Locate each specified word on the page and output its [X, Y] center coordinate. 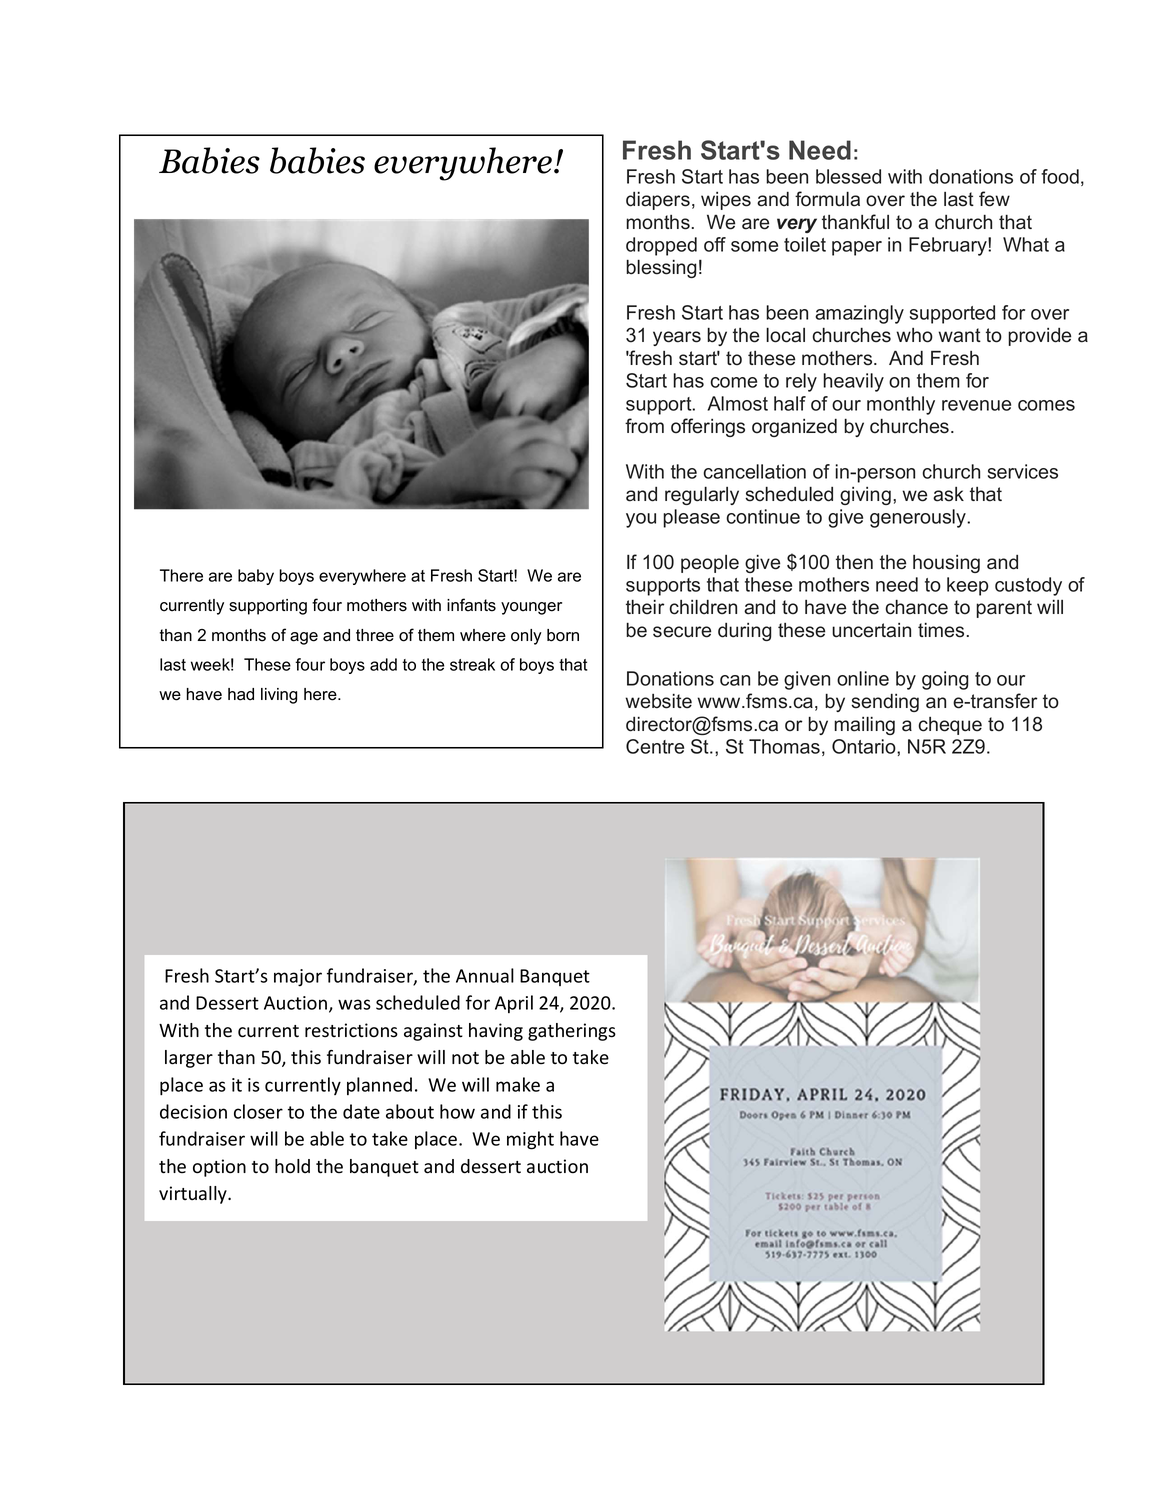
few [994, 199]
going [945, 680]
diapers [658, 201]
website [658, 701]
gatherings [572, 1032]
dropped [661, 246]
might [530, 1140]
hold [292, 1166]
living [279, 696]
